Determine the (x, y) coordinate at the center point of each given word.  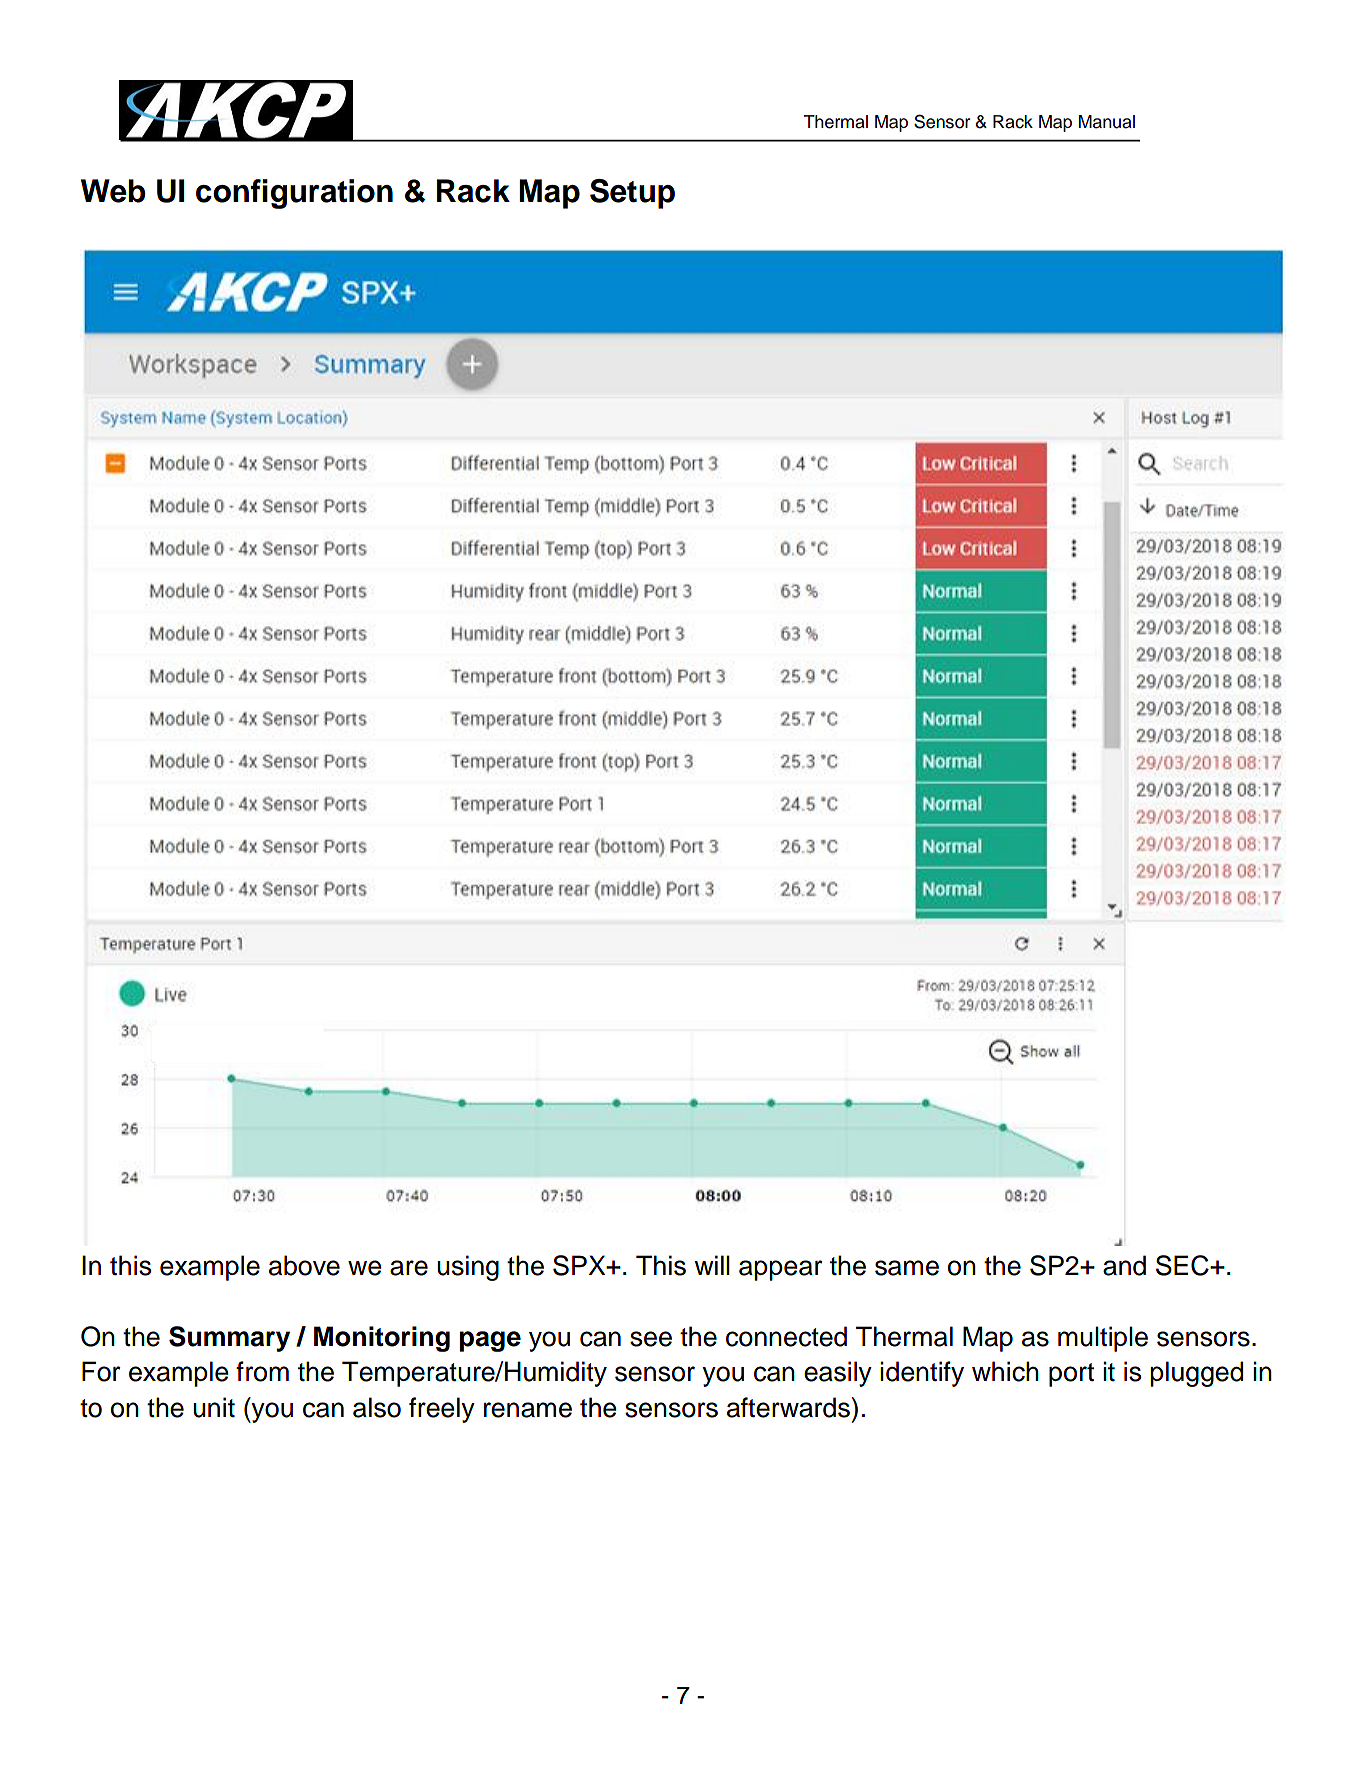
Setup (632, 194)
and (1124, 1265)
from (262, 1371)
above (304, 1265)
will (712, 1265)
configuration (294, 194)
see (651, 1339)
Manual (1107, 122)
